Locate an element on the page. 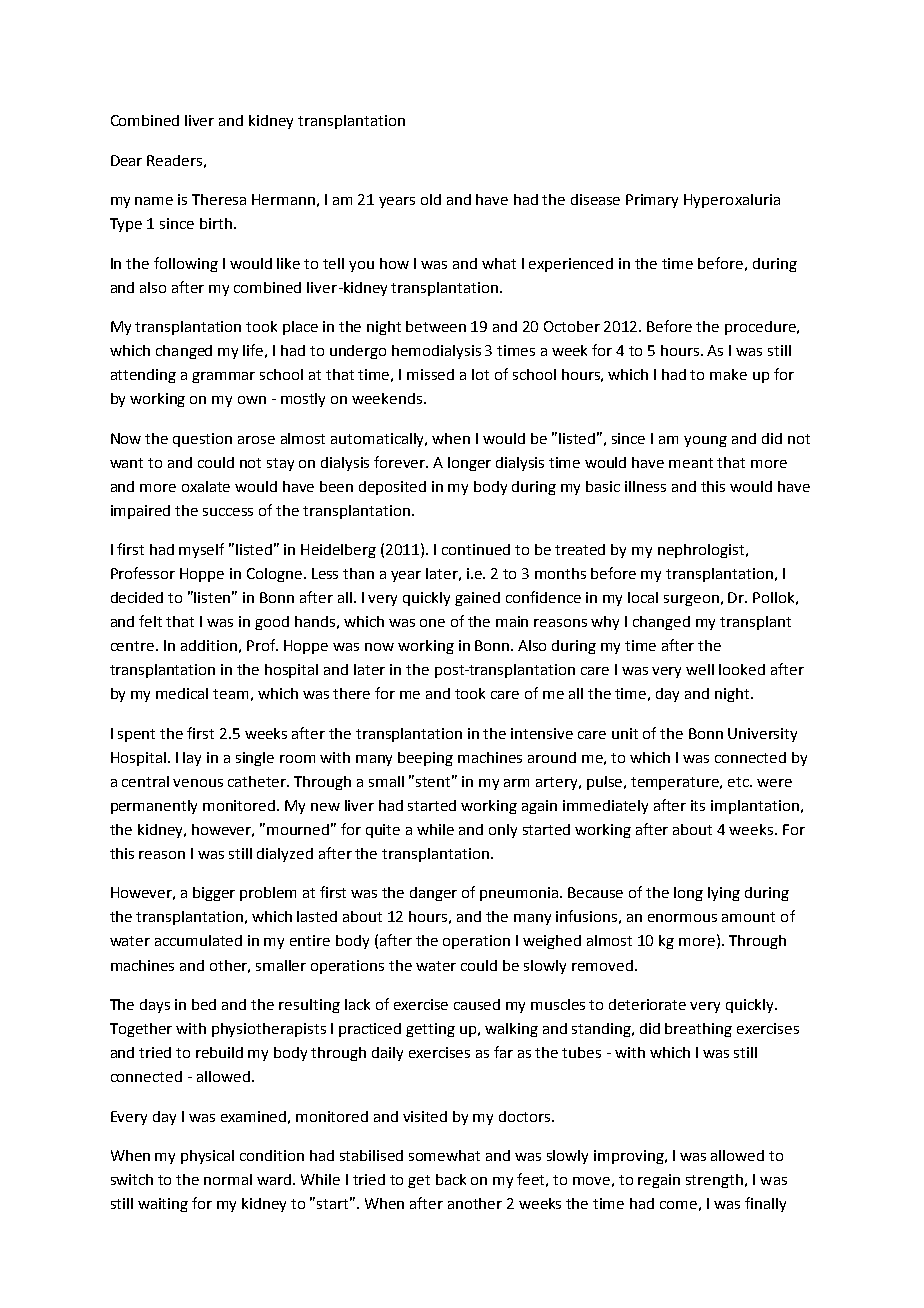 Image resolution: width=924 pixels, height=1308 pixels. birth is located at coordinates (216, 223).
